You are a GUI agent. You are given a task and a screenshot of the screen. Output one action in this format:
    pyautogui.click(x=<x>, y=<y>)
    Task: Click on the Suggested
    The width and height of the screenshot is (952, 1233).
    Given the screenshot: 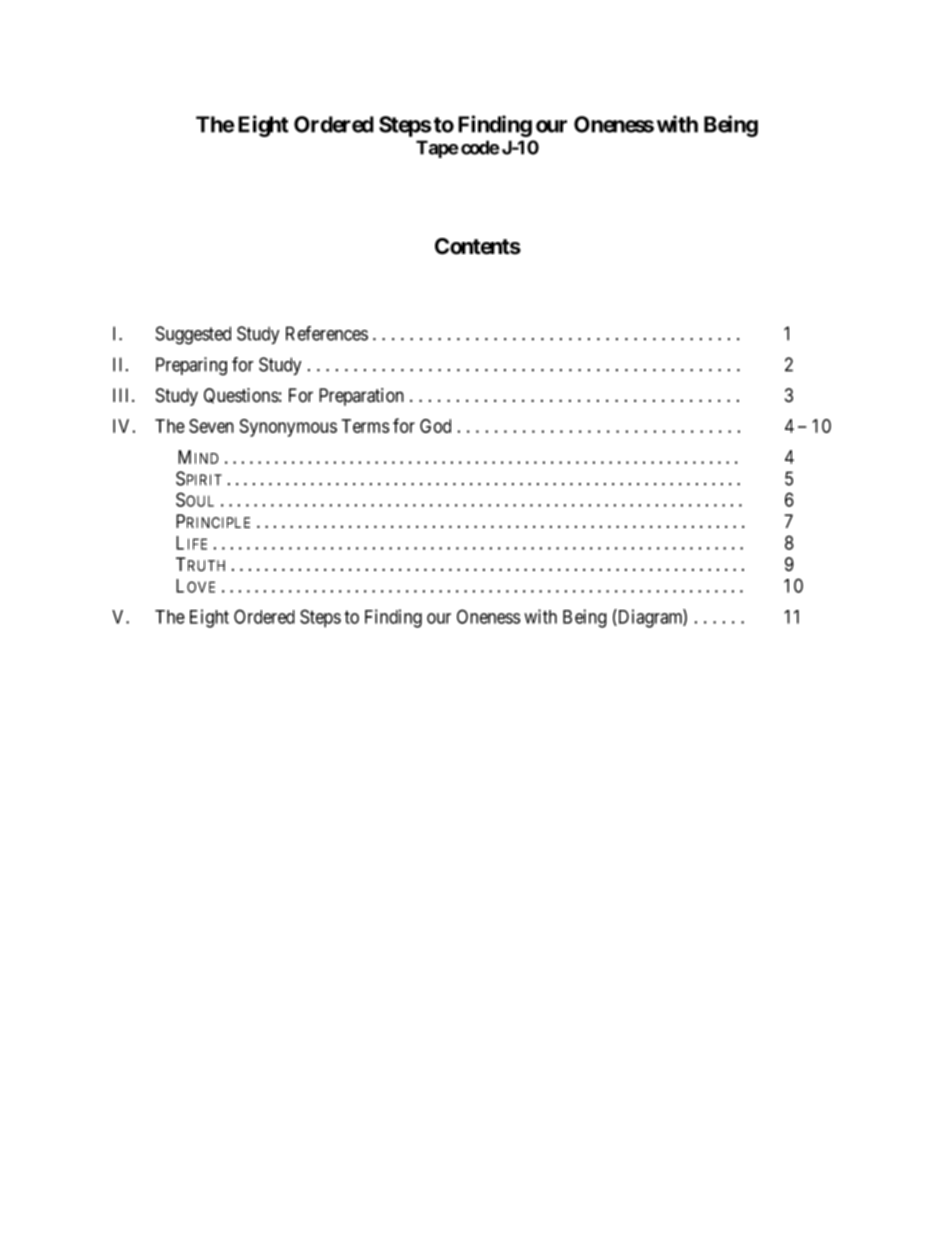 What is the action you would take?
    pyautogui.click(x=193, y=335)
